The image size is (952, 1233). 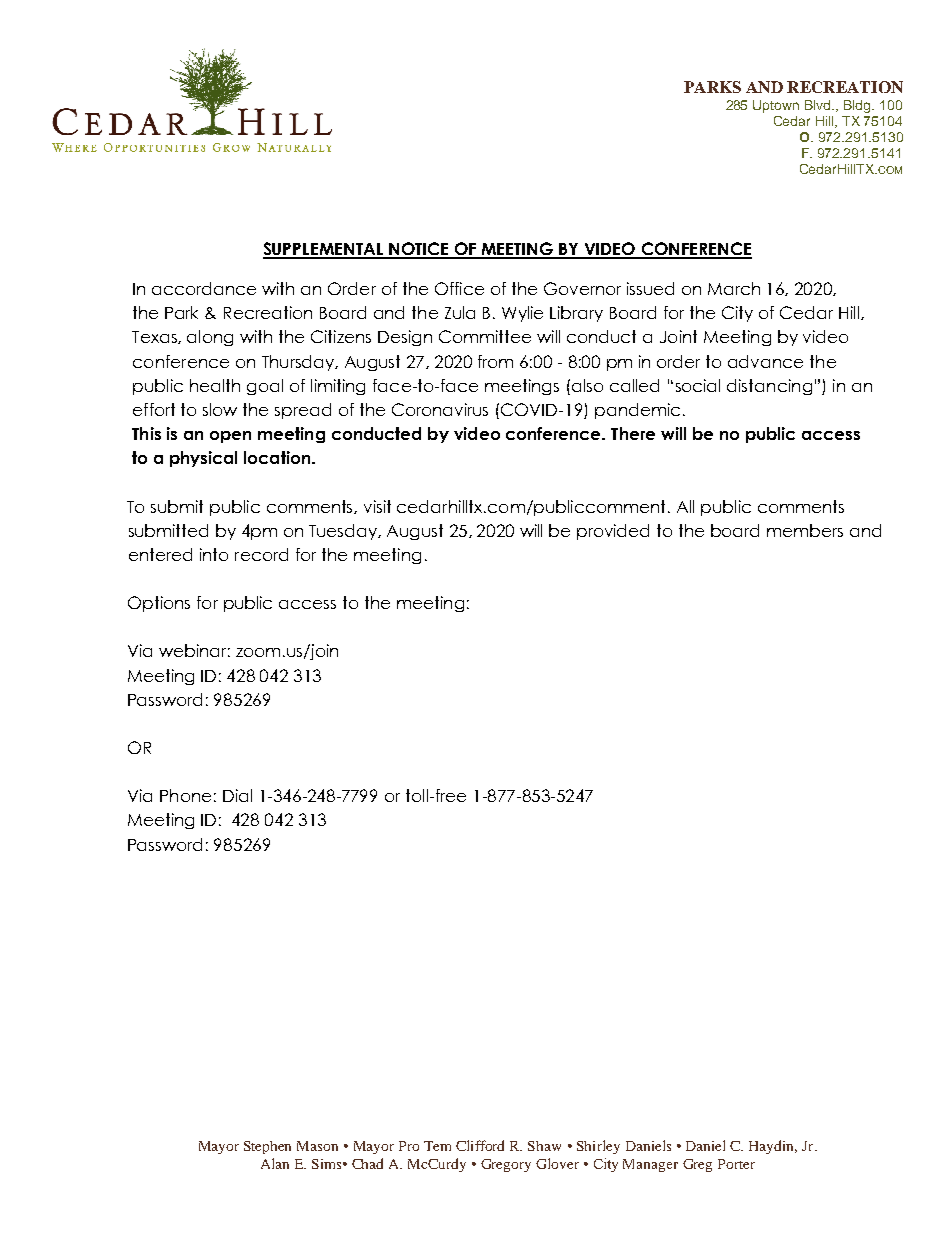 What do you see at coordinates (419, 250) in the page?
I see `NOTICE` at bounding box center [419, 250].
